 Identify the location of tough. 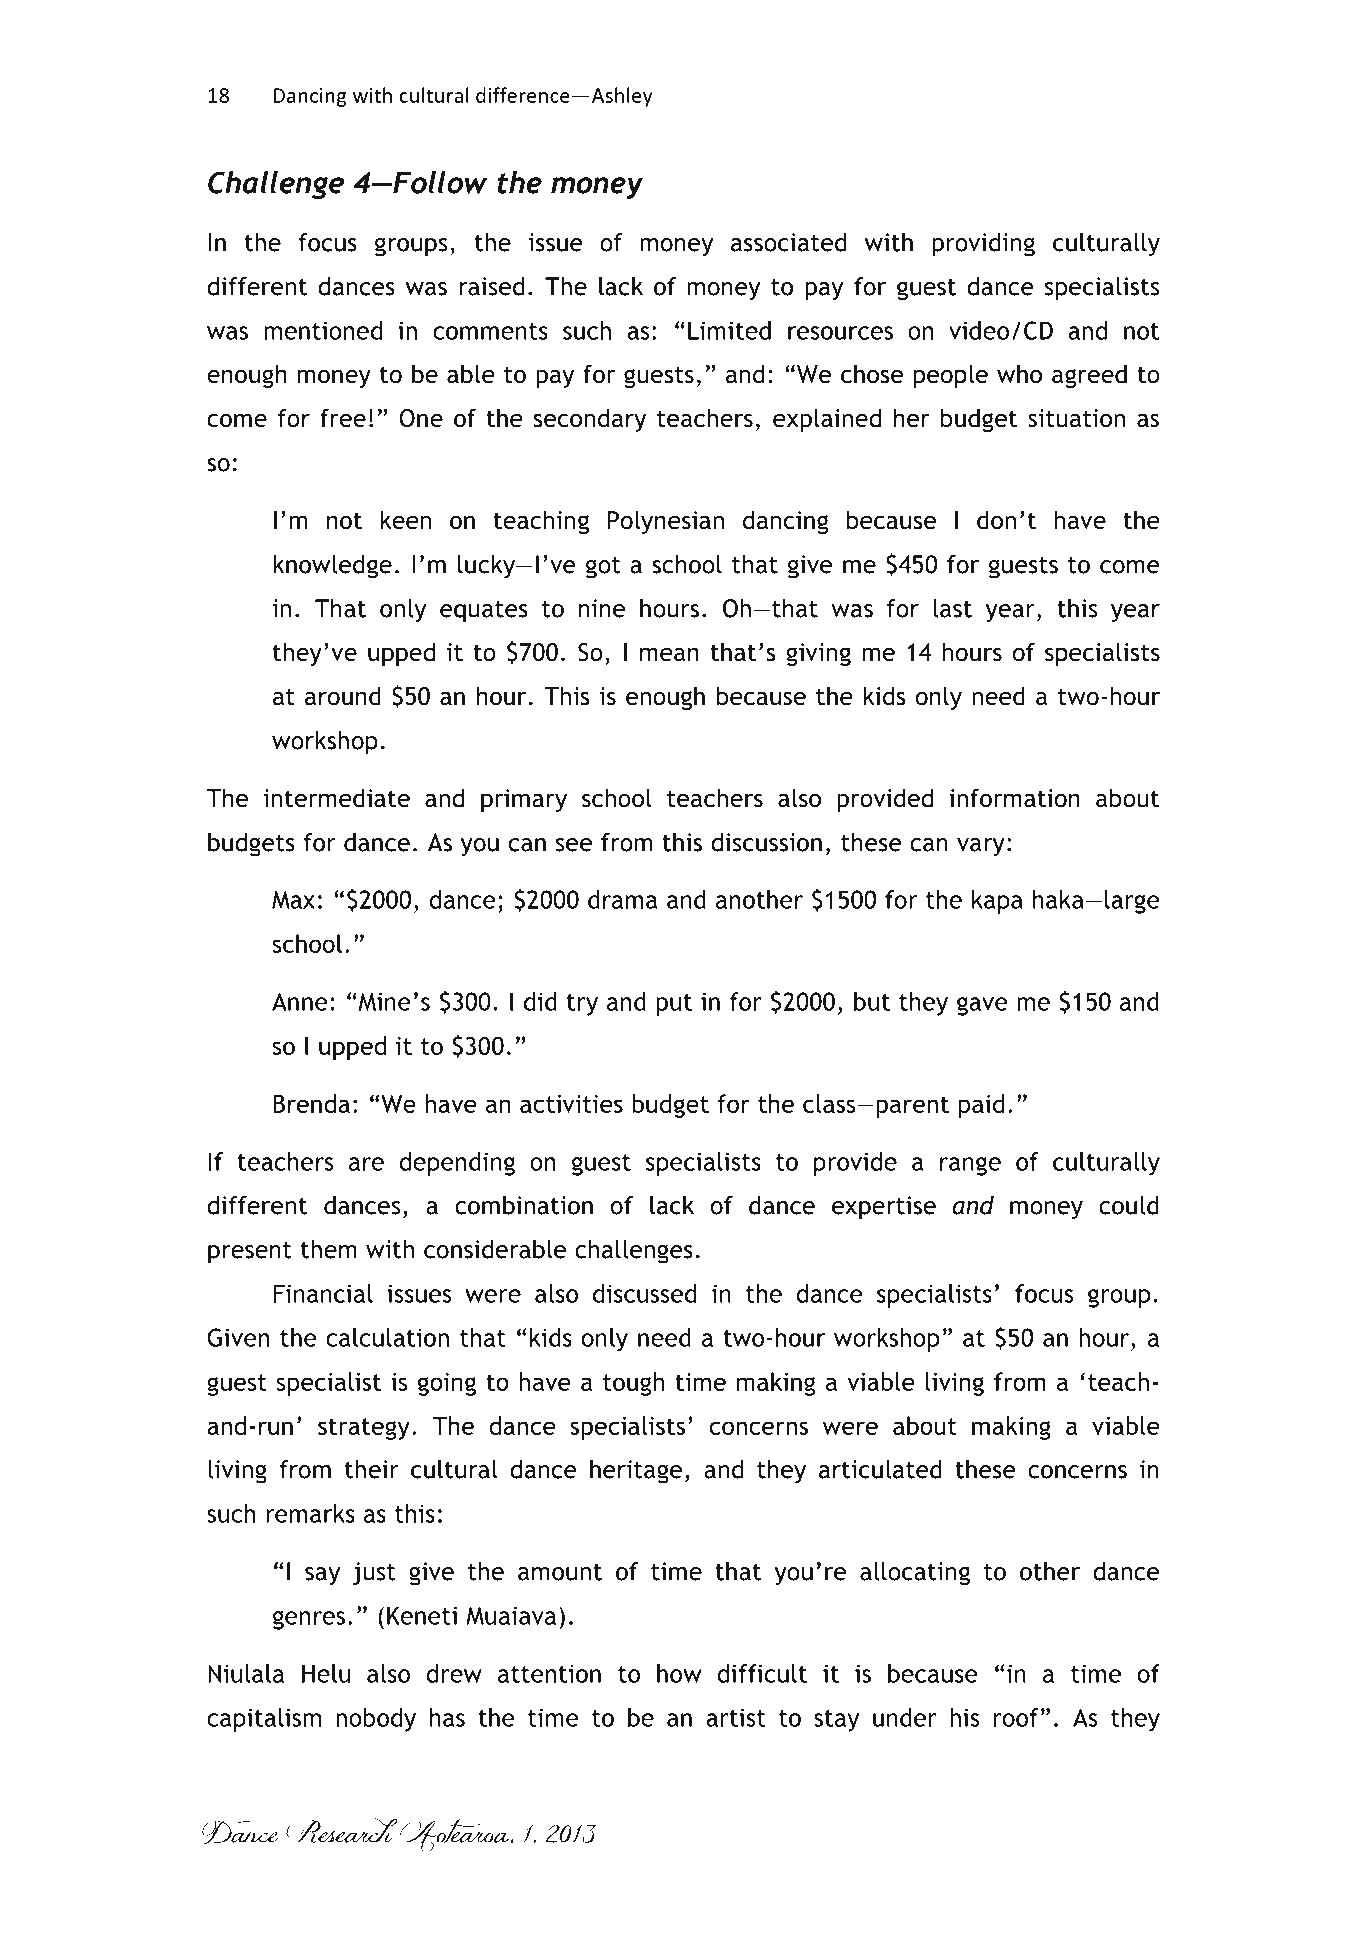
(633, 1384).
